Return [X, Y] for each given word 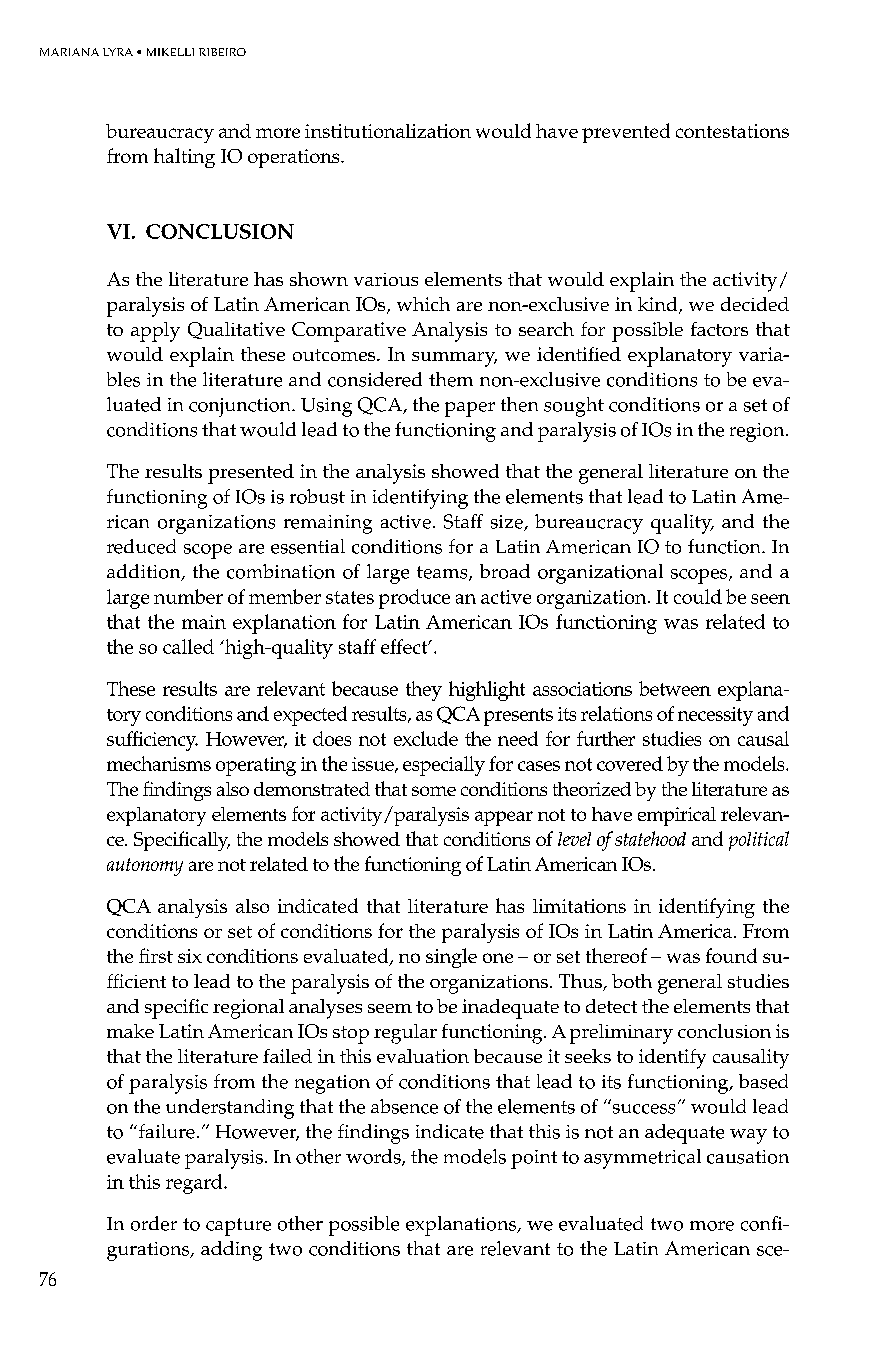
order [154, 1223]
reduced [141, 546]
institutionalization [388, 131]
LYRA [118, 52]
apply [155, 332]
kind [659, 305]
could [698, 596]
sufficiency [152, 741]
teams [443, 573]
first [156, 955]
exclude [426, 738]
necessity [715, 716]
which [423, 304]
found [731, 955]
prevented [626, 133]
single [451, 958]
